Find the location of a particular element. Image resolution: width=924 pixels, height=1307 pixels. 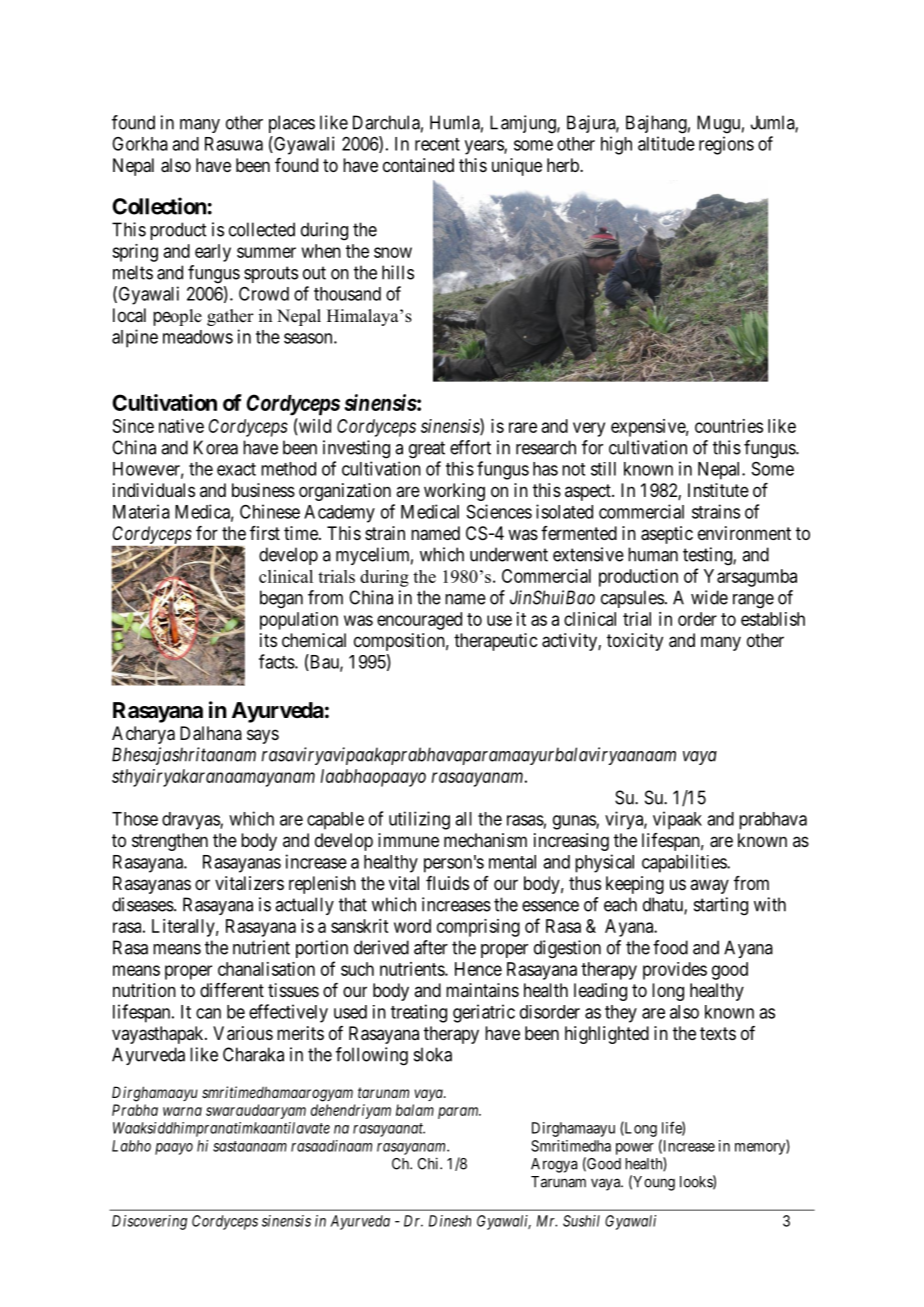

comprising is located at coordinates (478, 928).
